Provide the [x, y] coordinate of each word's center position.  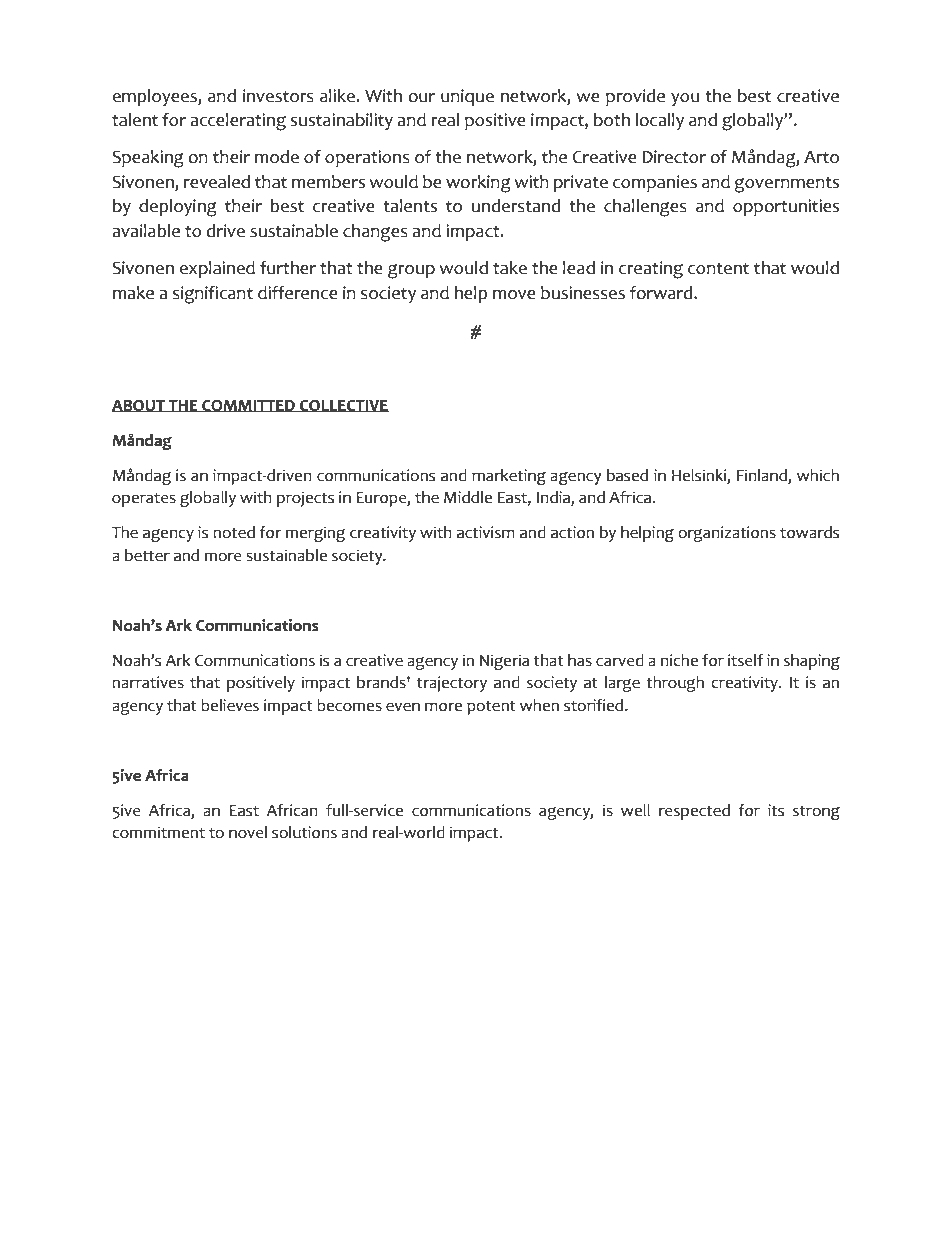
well [635, 810]
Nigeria [504, 662]
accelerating [238, 122]
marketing [509, 477]
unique [467, 97]
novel [248, 832]
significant [213, 295]
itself [745, 660]
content [718, 268]
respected [694, 812]
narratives [148, 682]
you [685, 99]
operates [144, 499]
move [514, 295]
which [818, 475]
